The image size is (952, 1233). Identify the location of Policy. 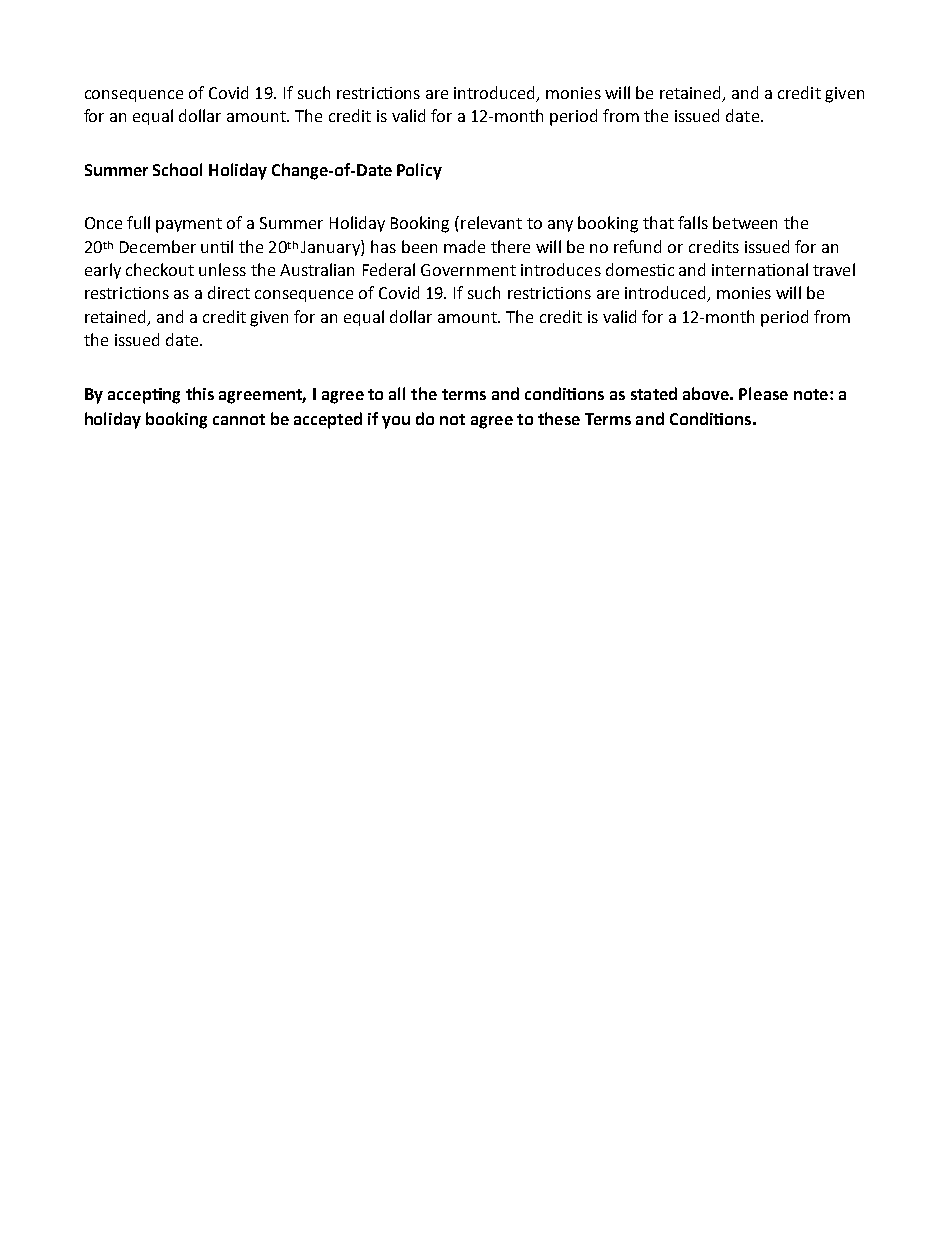
(419, 171).
